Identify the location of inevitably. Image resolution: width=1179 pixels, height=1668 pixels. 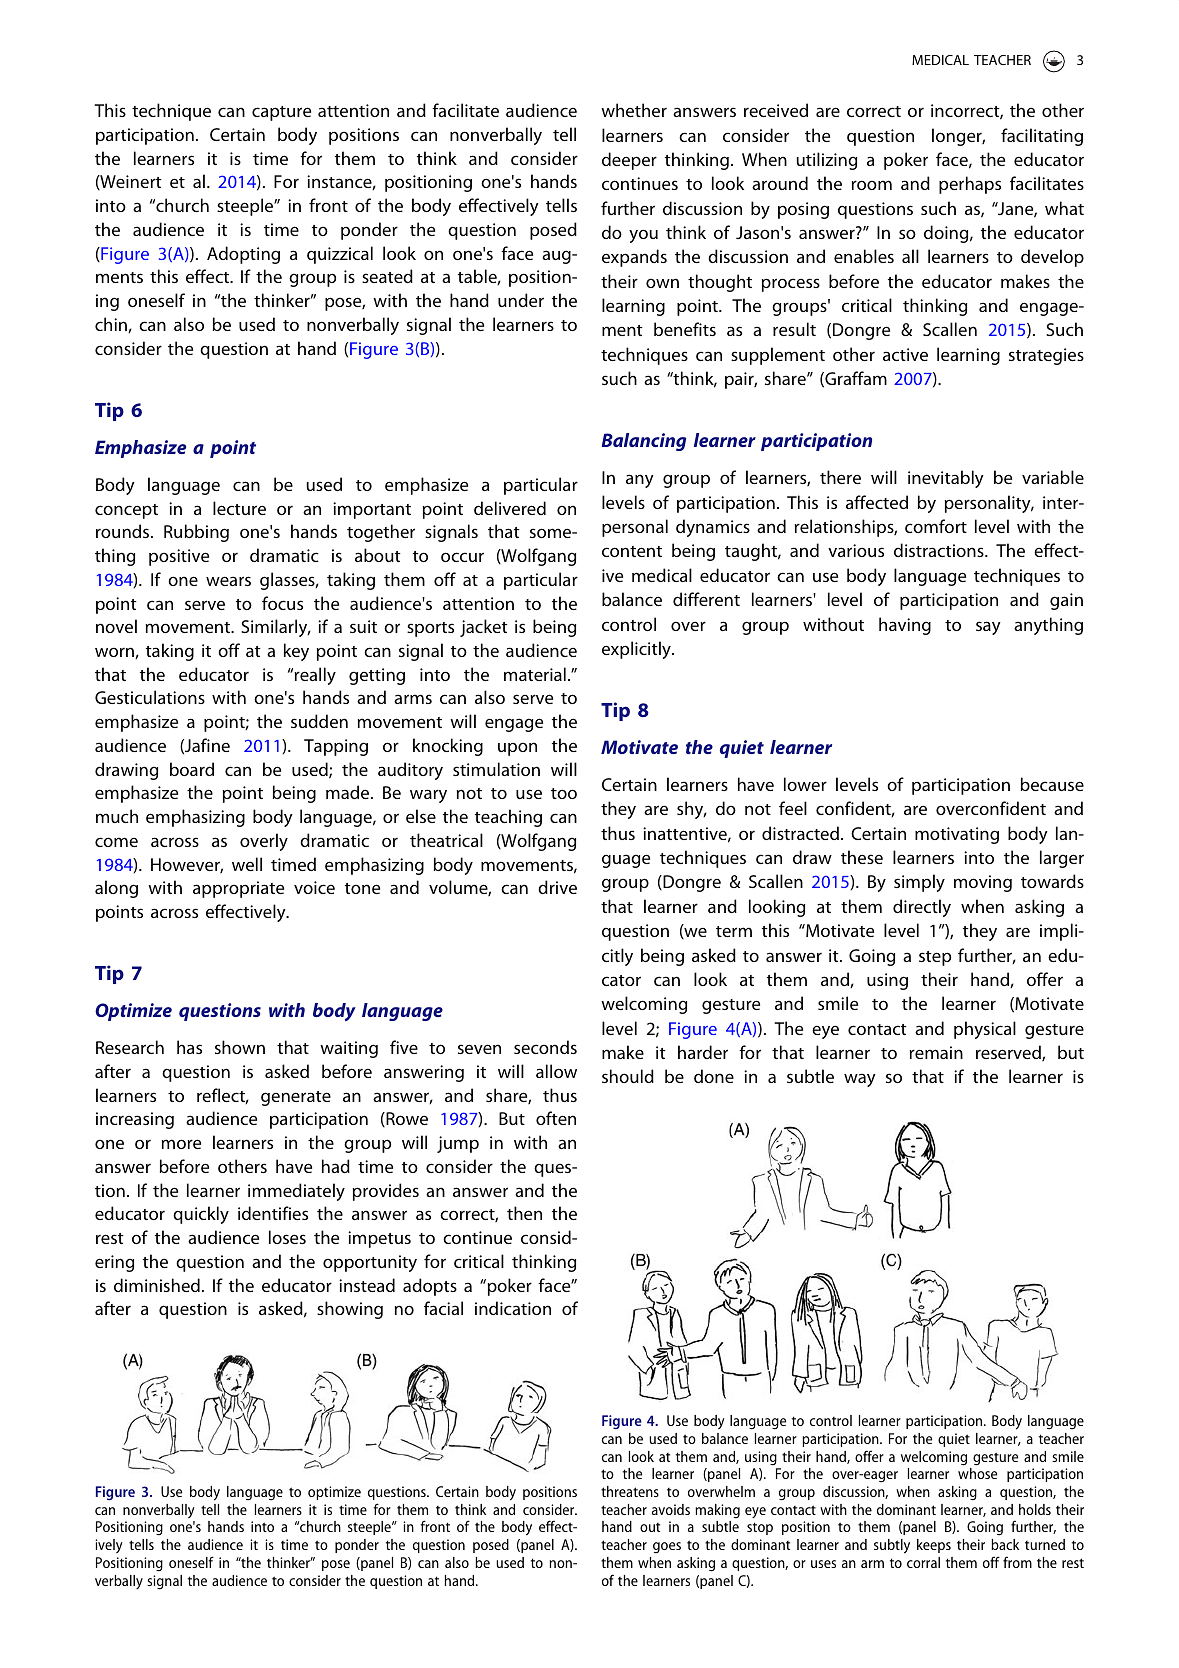
(946, 479).
